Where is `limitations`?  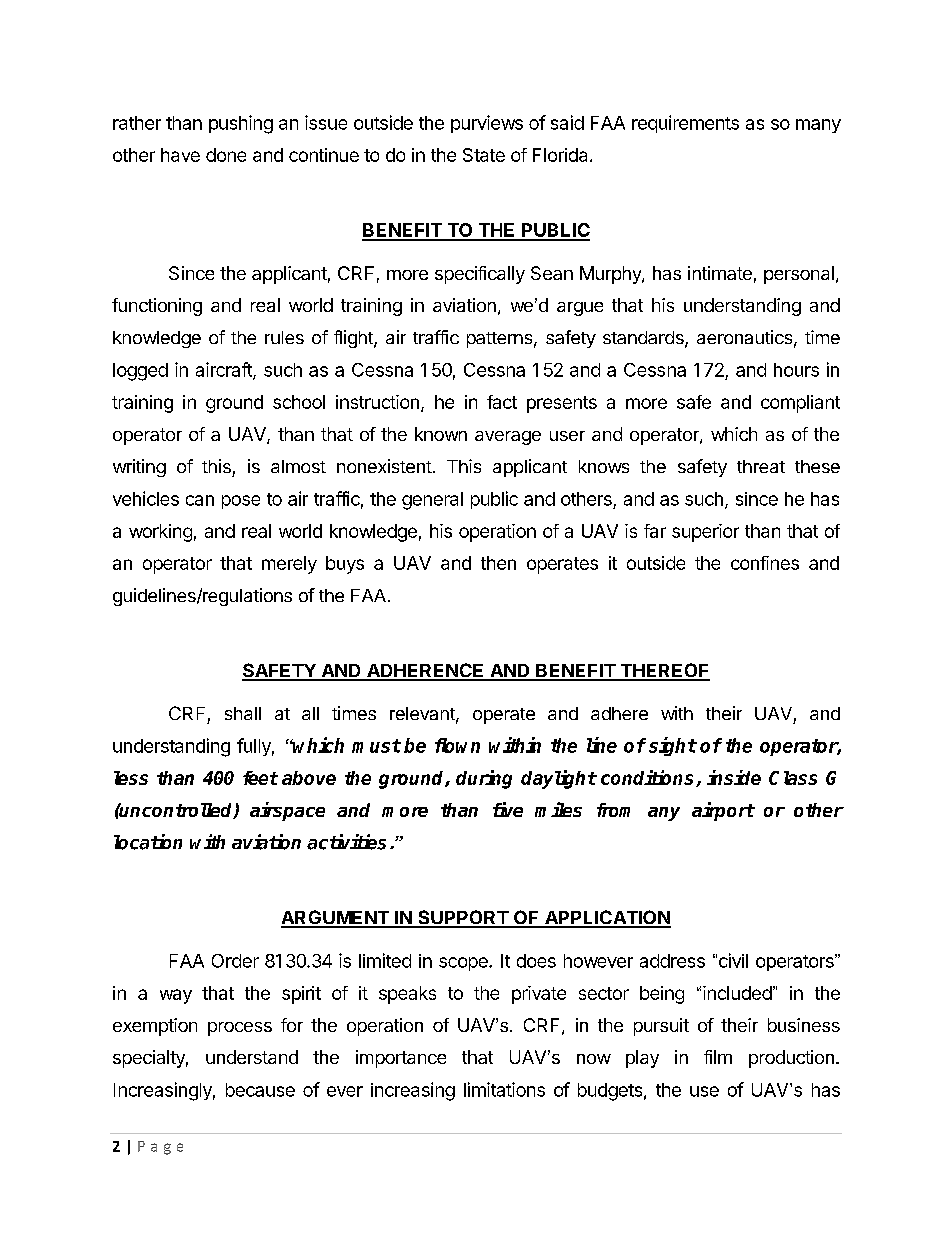
limitations is located at coordinates (504, 1089).
